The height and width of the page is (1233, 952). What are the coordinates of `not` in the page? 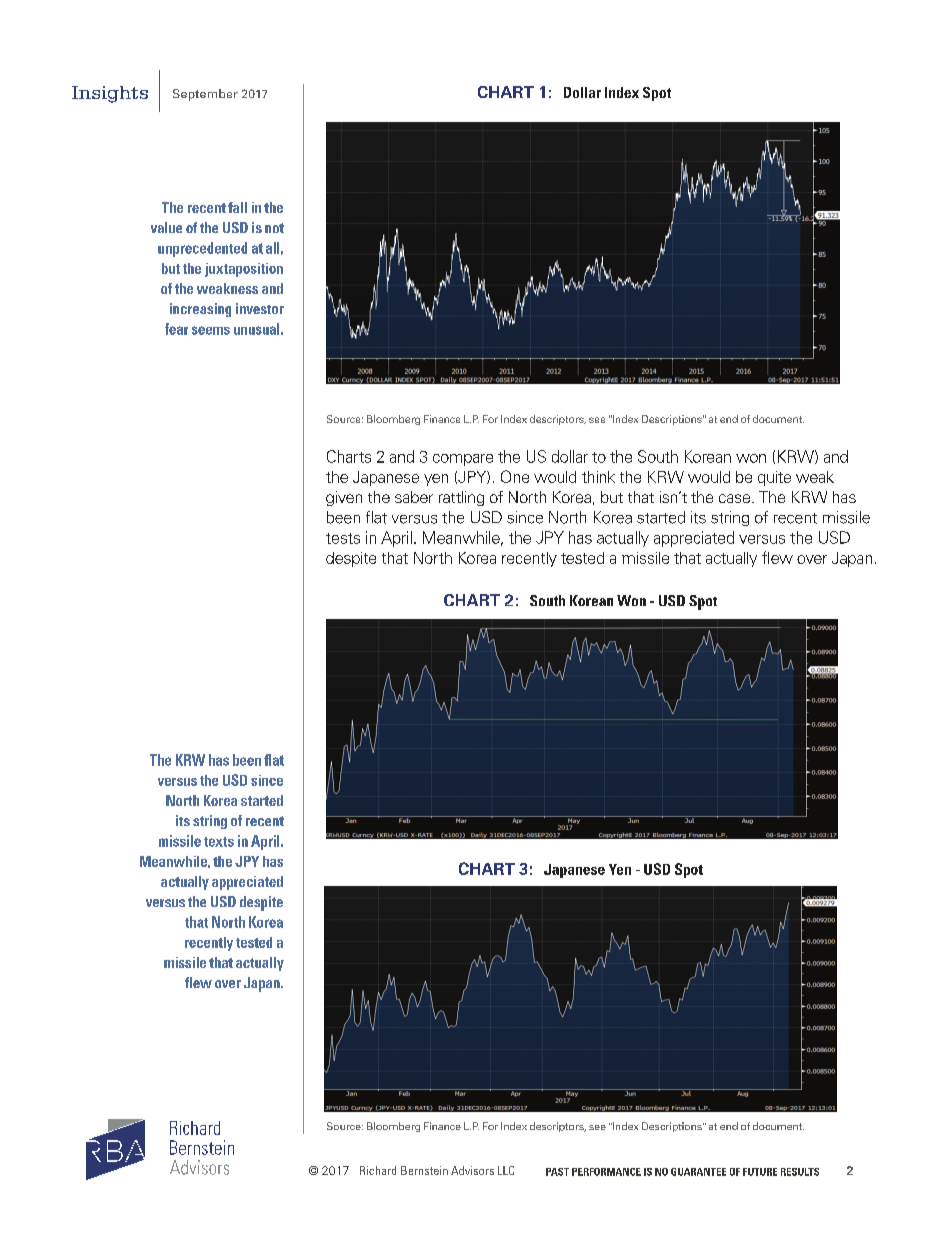 It's located at (274, 228).
